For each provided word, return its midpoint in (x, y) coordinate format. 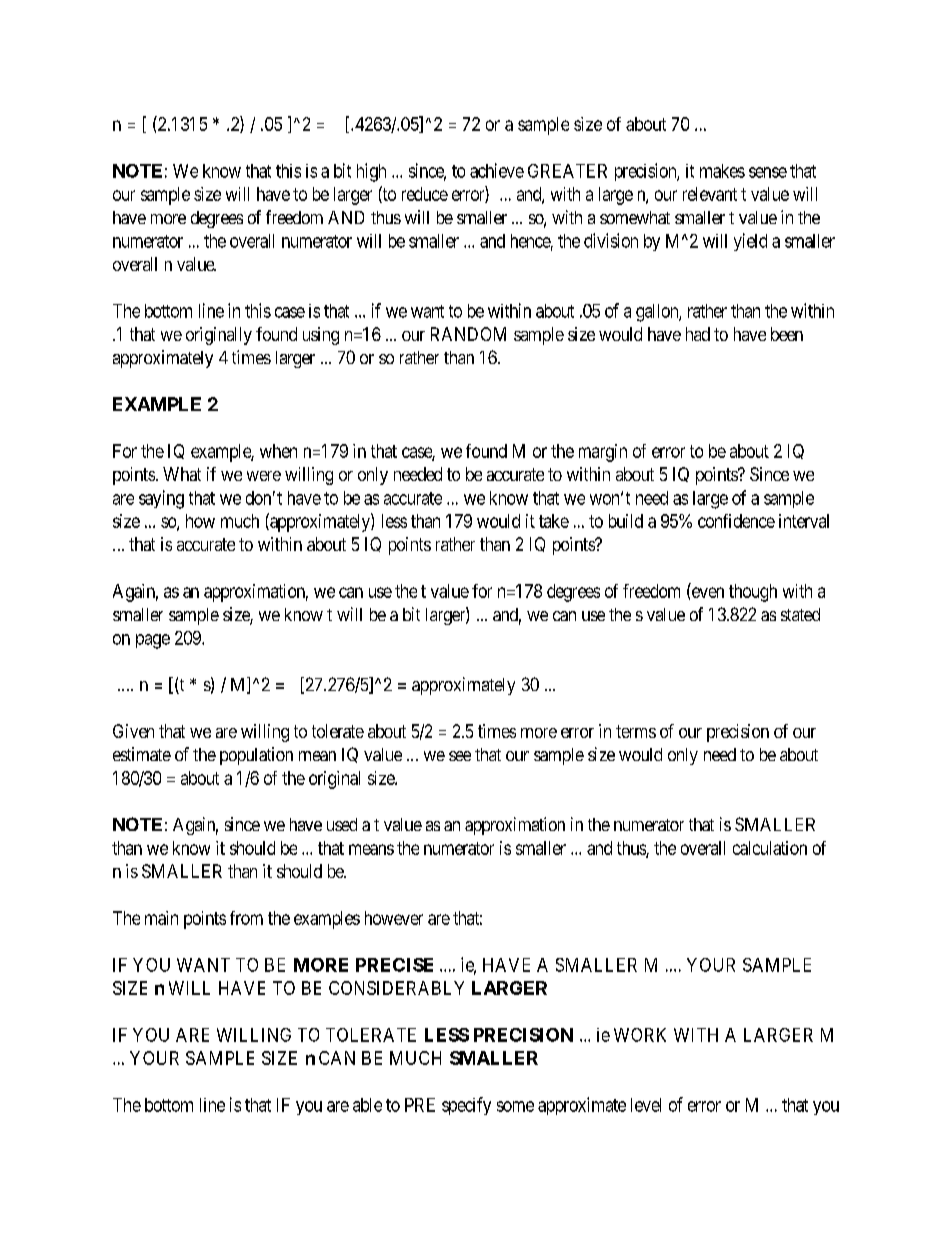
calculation (770, 848)
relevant (710, 194)
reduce (425, 194)
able (367, 1105)
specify (466, 1106)
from (246, 918)
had (698, 334)
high (371, 172)
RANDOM (468, 334)
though (753, 593)
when (278, 451)
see (460, 756)
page (153, 641)
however (394, 918)
